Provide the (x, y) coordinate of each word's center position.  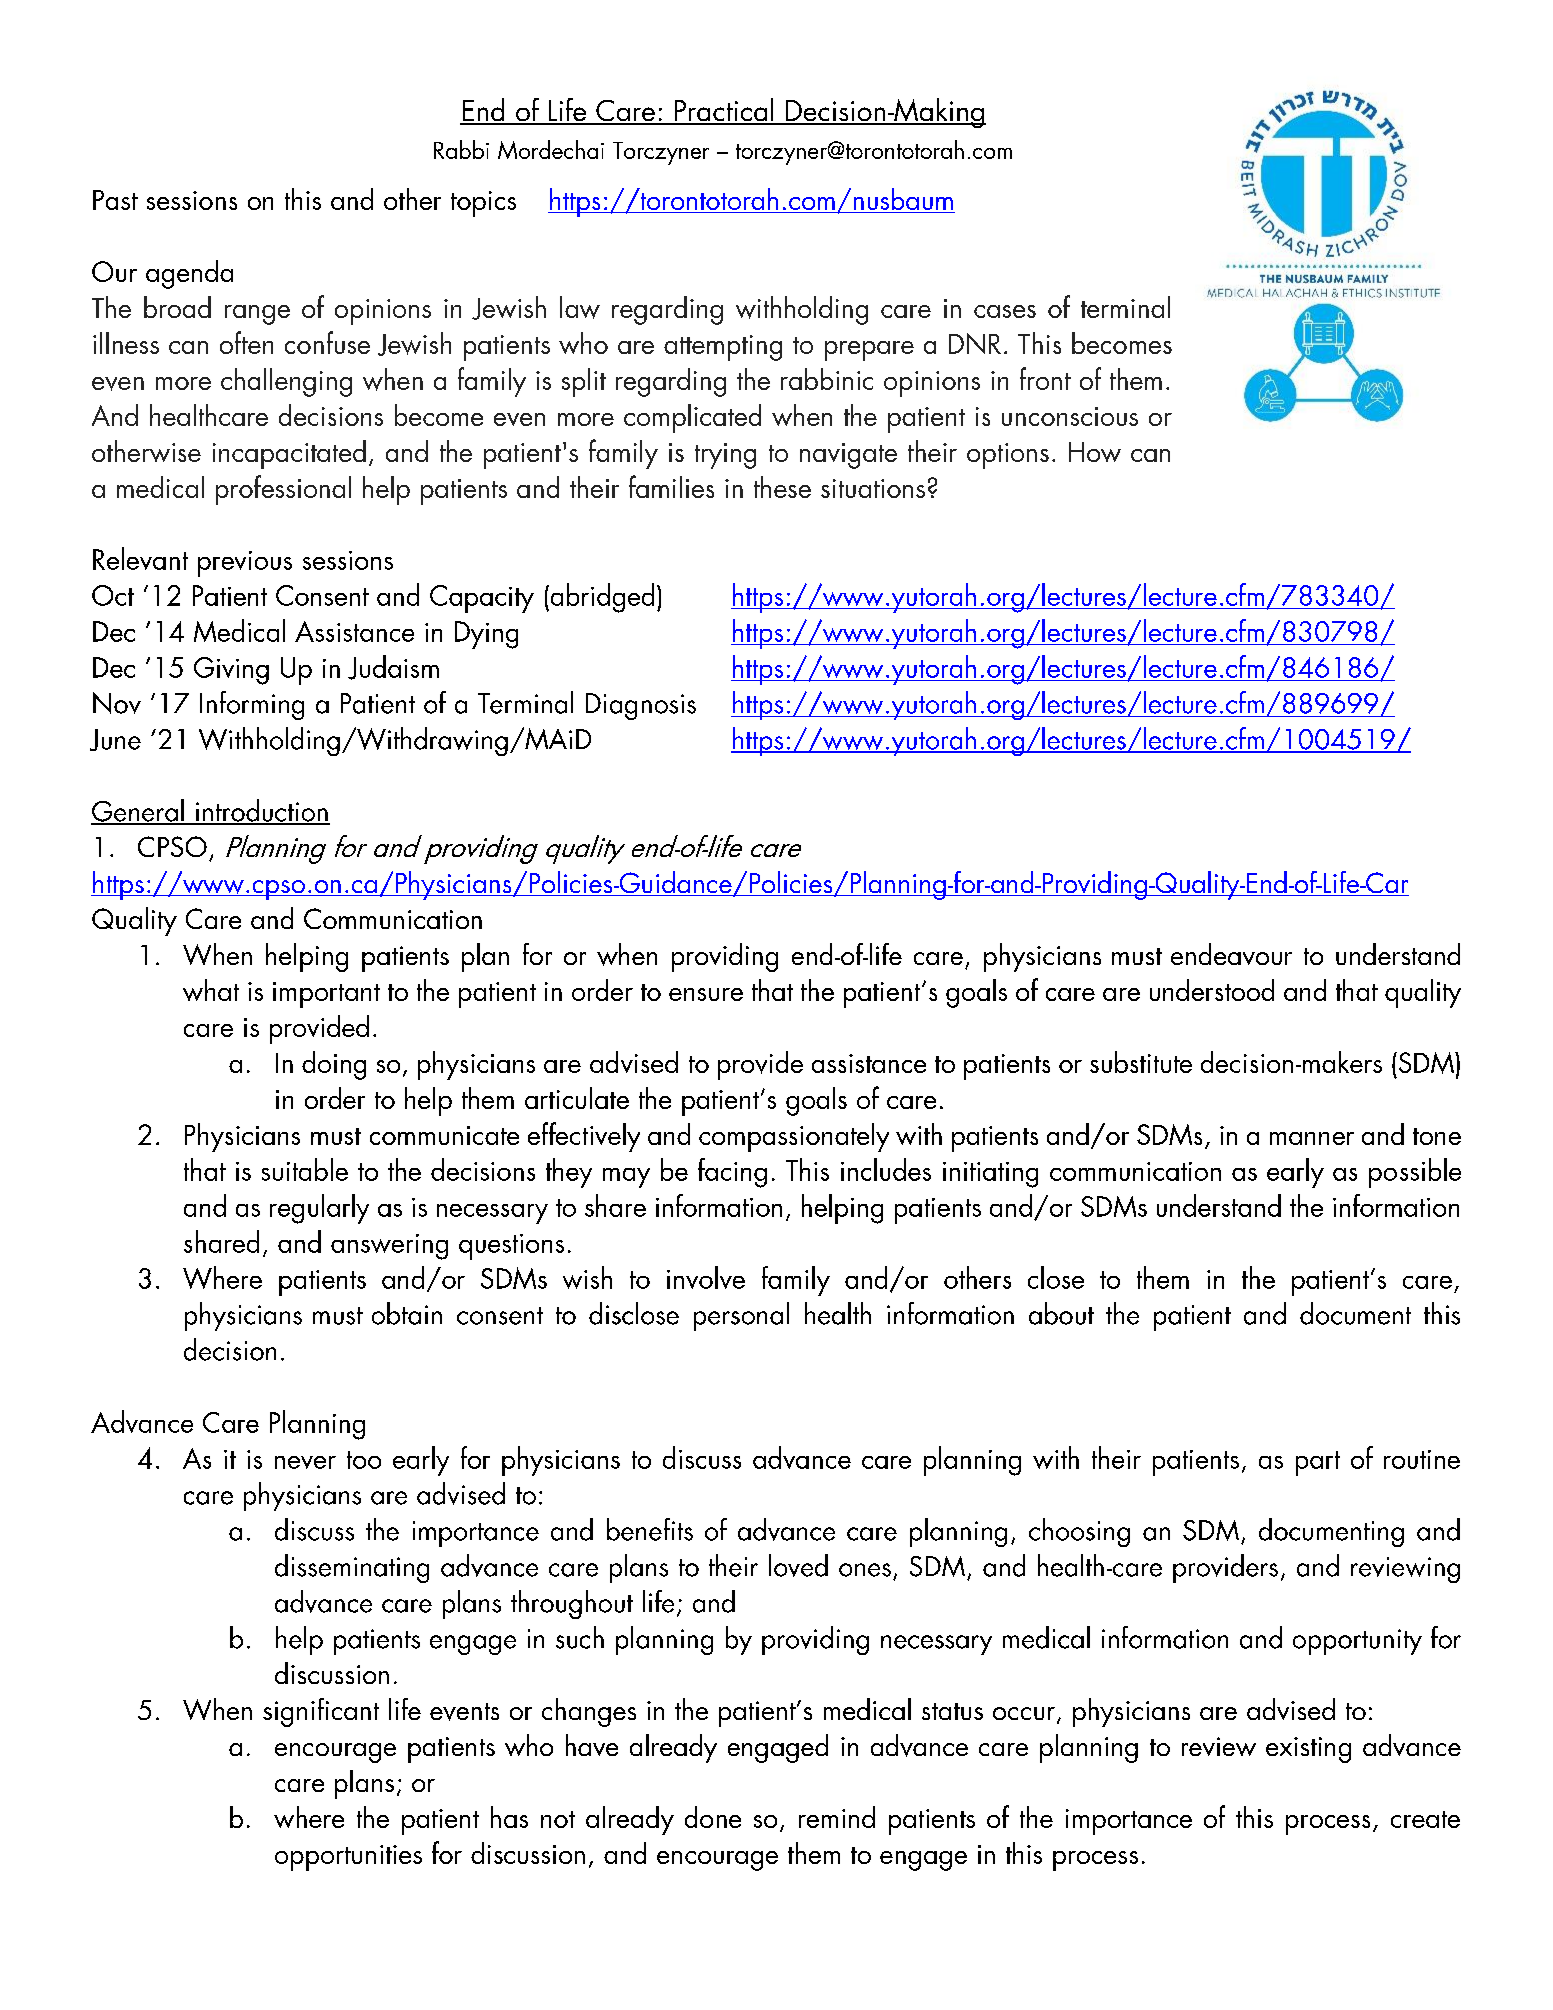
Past (115, 200)
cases (1005, 311)
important (326, 995)
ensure (706, 994)
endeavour (1231, 954)
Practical (724, 111)
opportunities (348, 1858)
